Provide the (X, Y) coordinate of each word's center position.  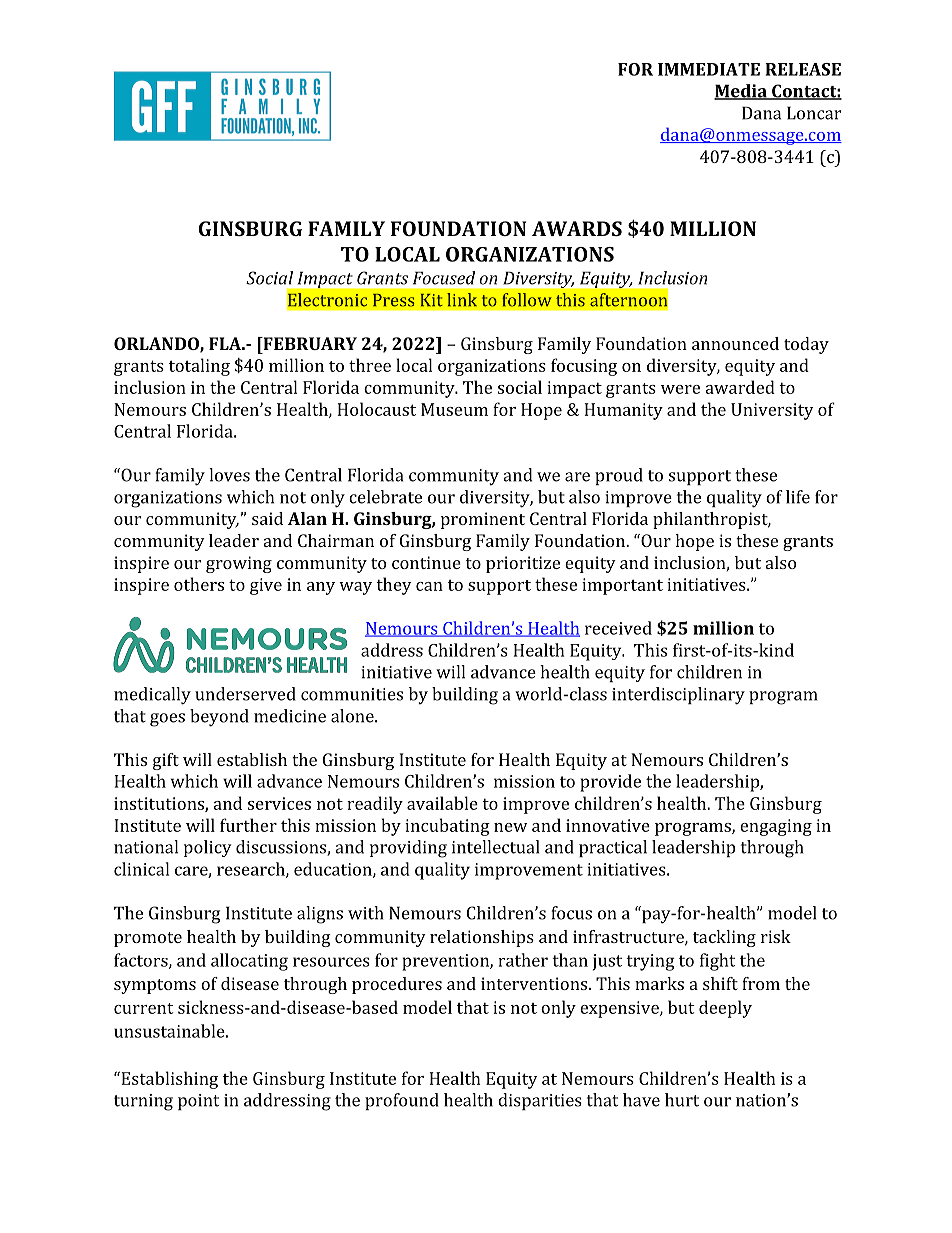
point (198, 1102)
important (622, 586)
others (199, 584)
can (429, 586)
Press (394, 300)
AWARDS (577, 228)
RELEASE (803, 69)
